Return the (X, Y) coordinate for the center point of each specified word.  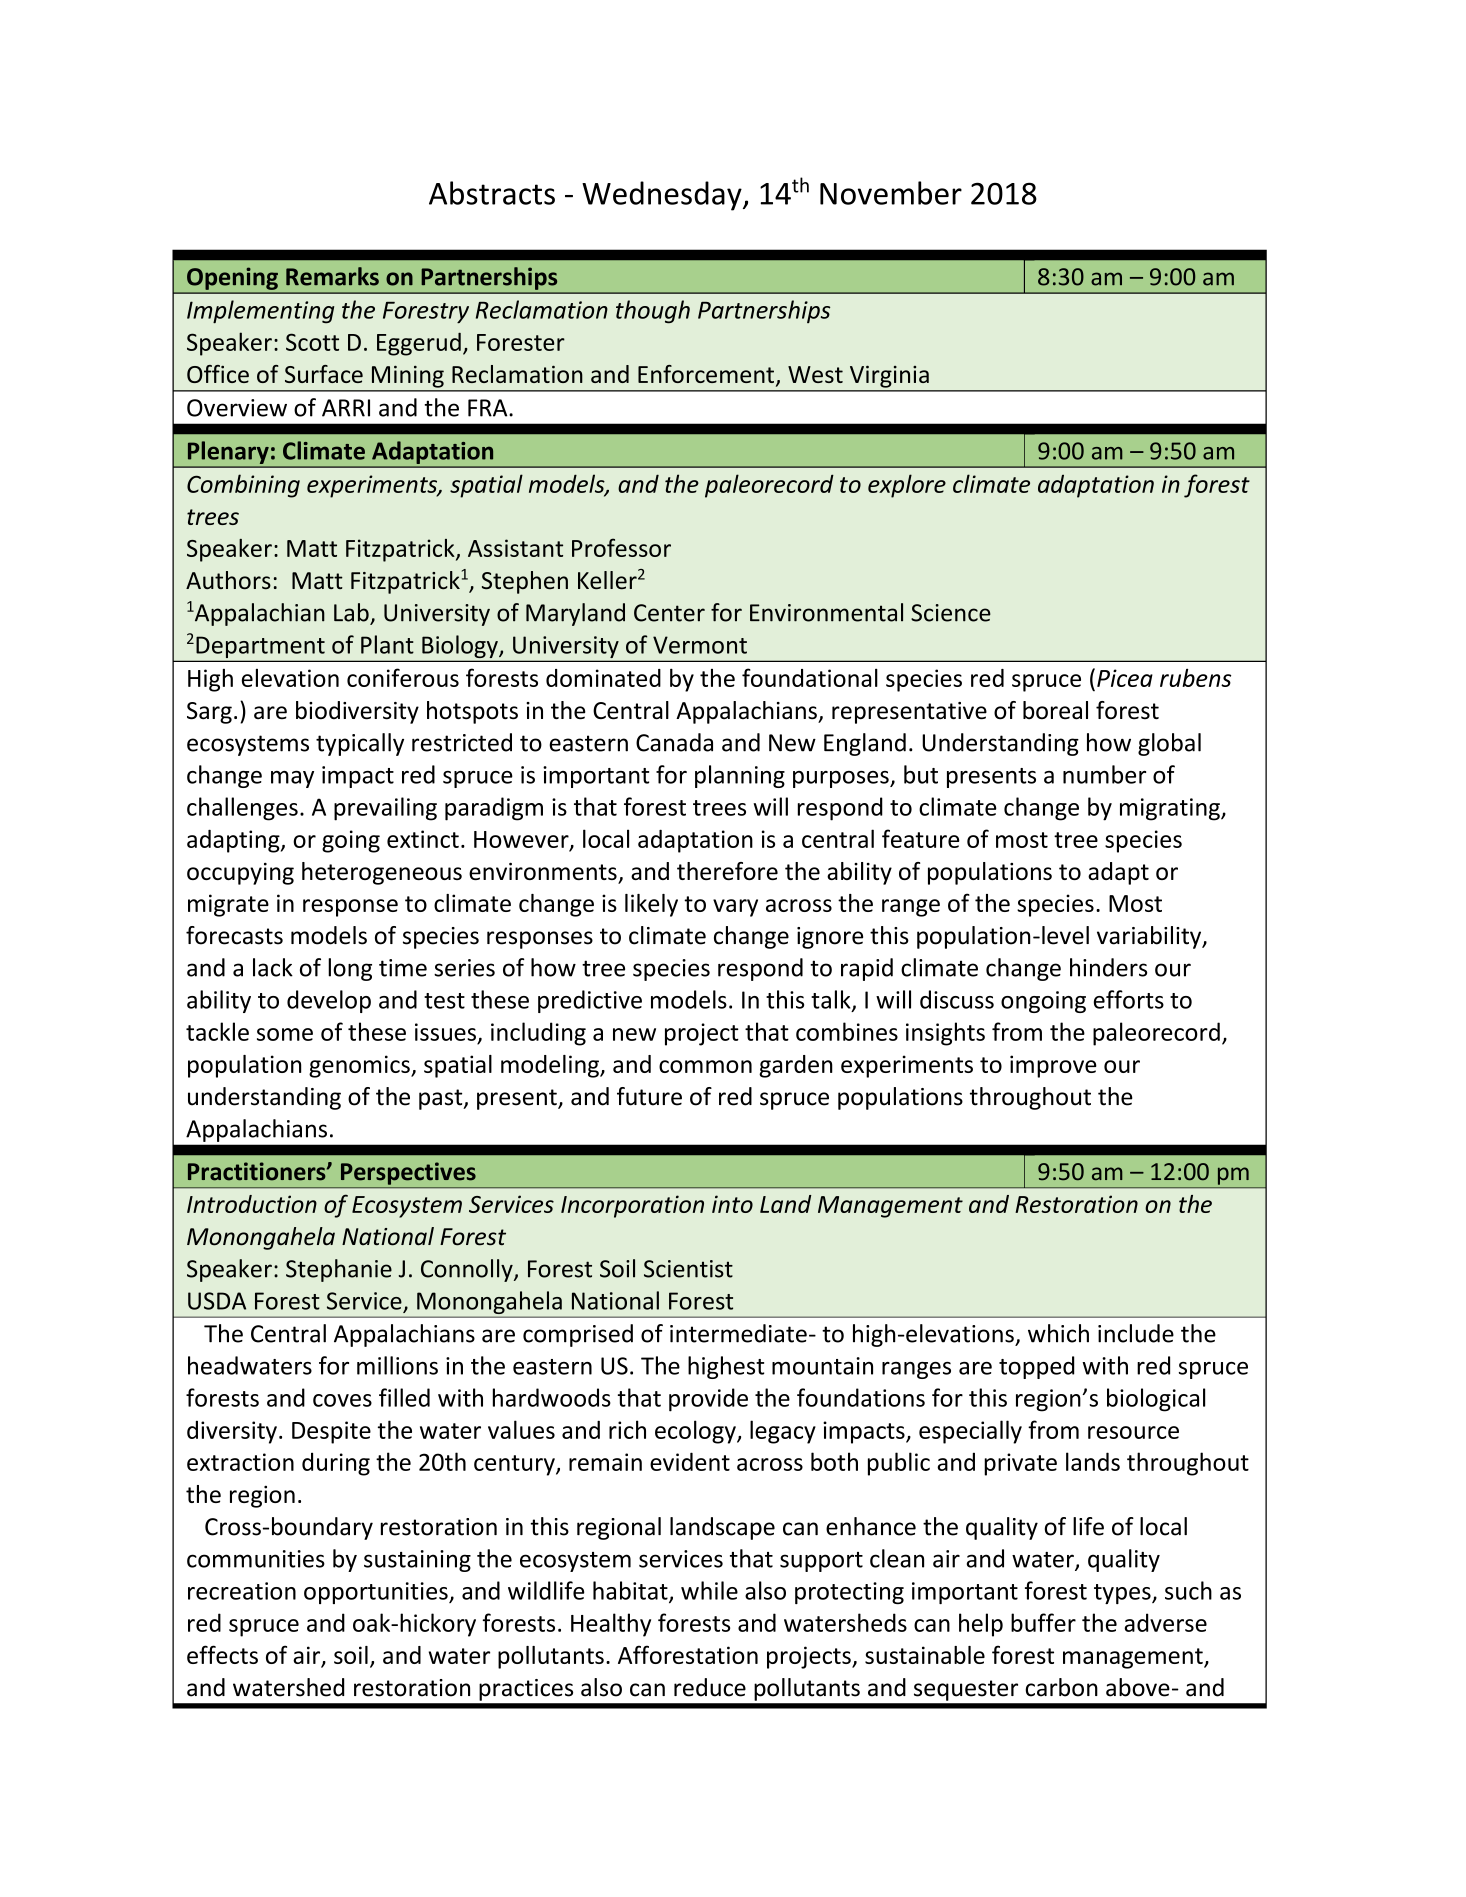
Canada (674, 742)
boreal (1055, 710)
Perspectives (408, 1173)
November (891, 193)
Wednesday (663, 196)
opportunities (377, 1593)
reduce (710, 1687)
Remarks (332, 276)
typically (360, 744)
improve (1053, 1066)
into (732, 1204)
